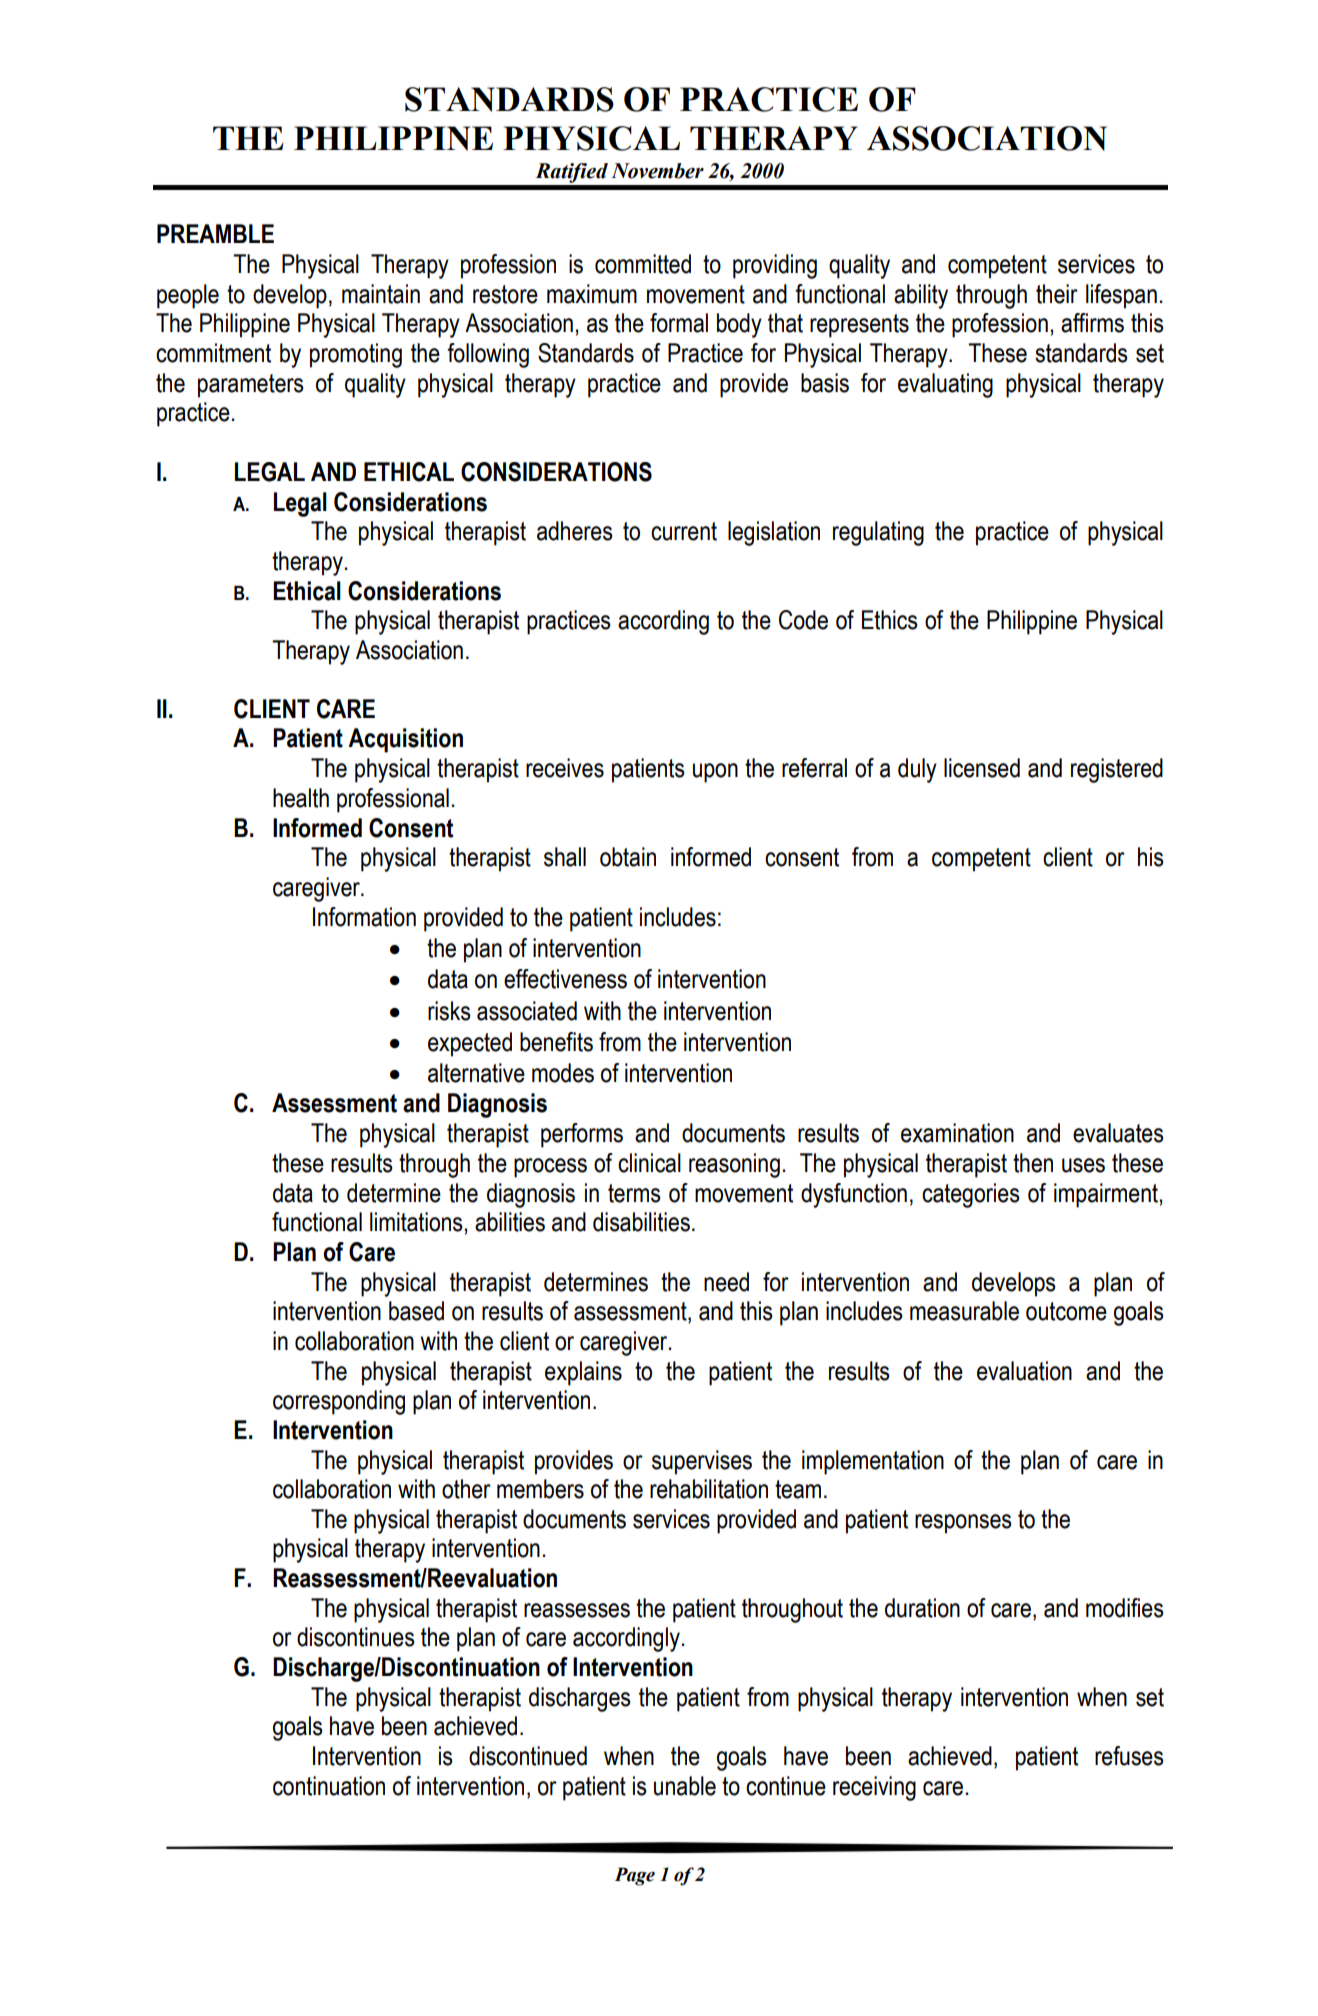 Image resolution: width=1318 pixels, height=2016 pixels. What do you see at coordinates (634, 1876) in the screenshot?
I see `Page` at bounding box center [634, 1876].
